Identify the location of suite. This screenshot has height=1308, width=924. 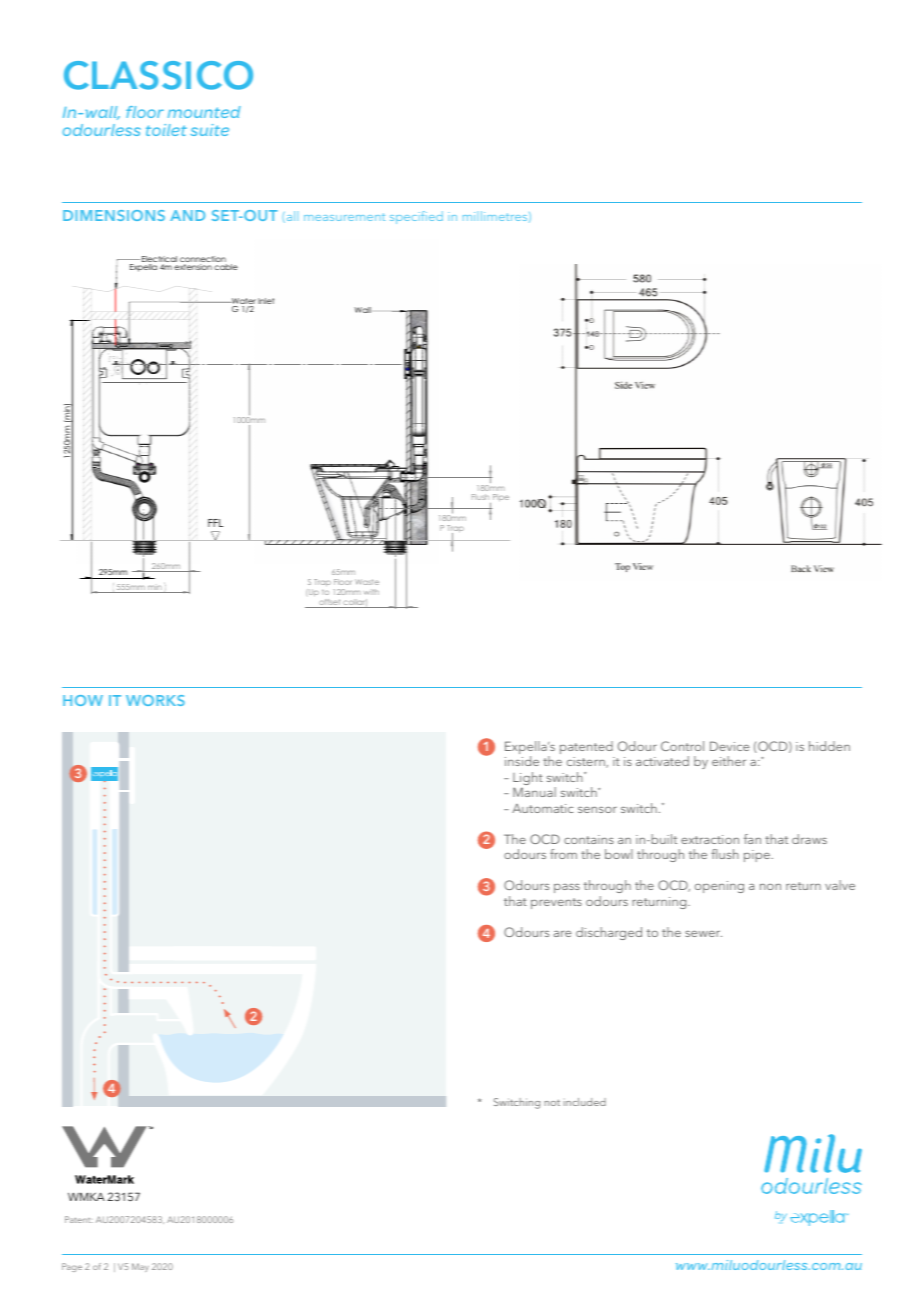
(209, 130).
